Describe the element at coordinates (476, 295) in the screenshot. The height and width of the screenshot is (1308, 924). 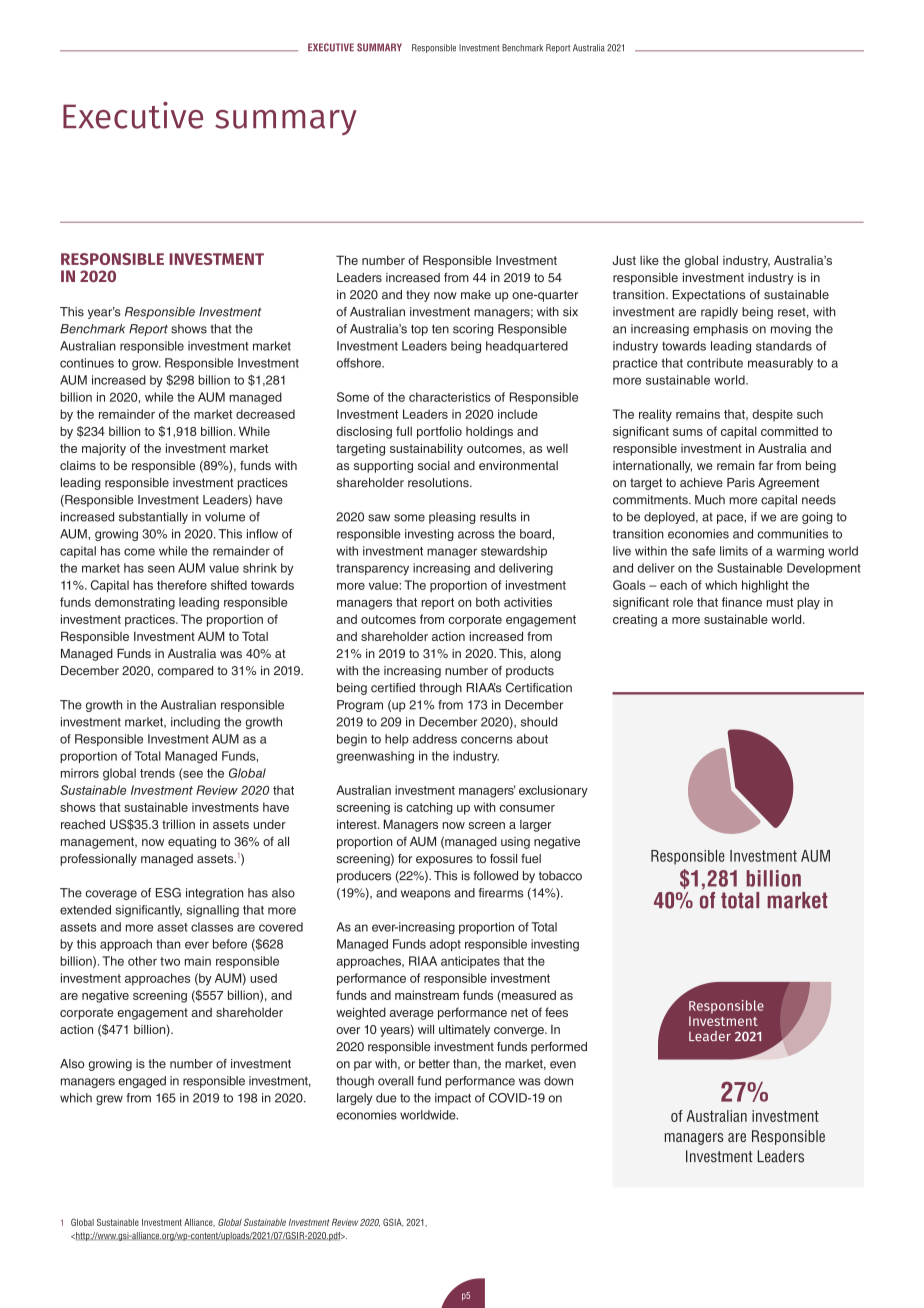
I see `make` at that location.
